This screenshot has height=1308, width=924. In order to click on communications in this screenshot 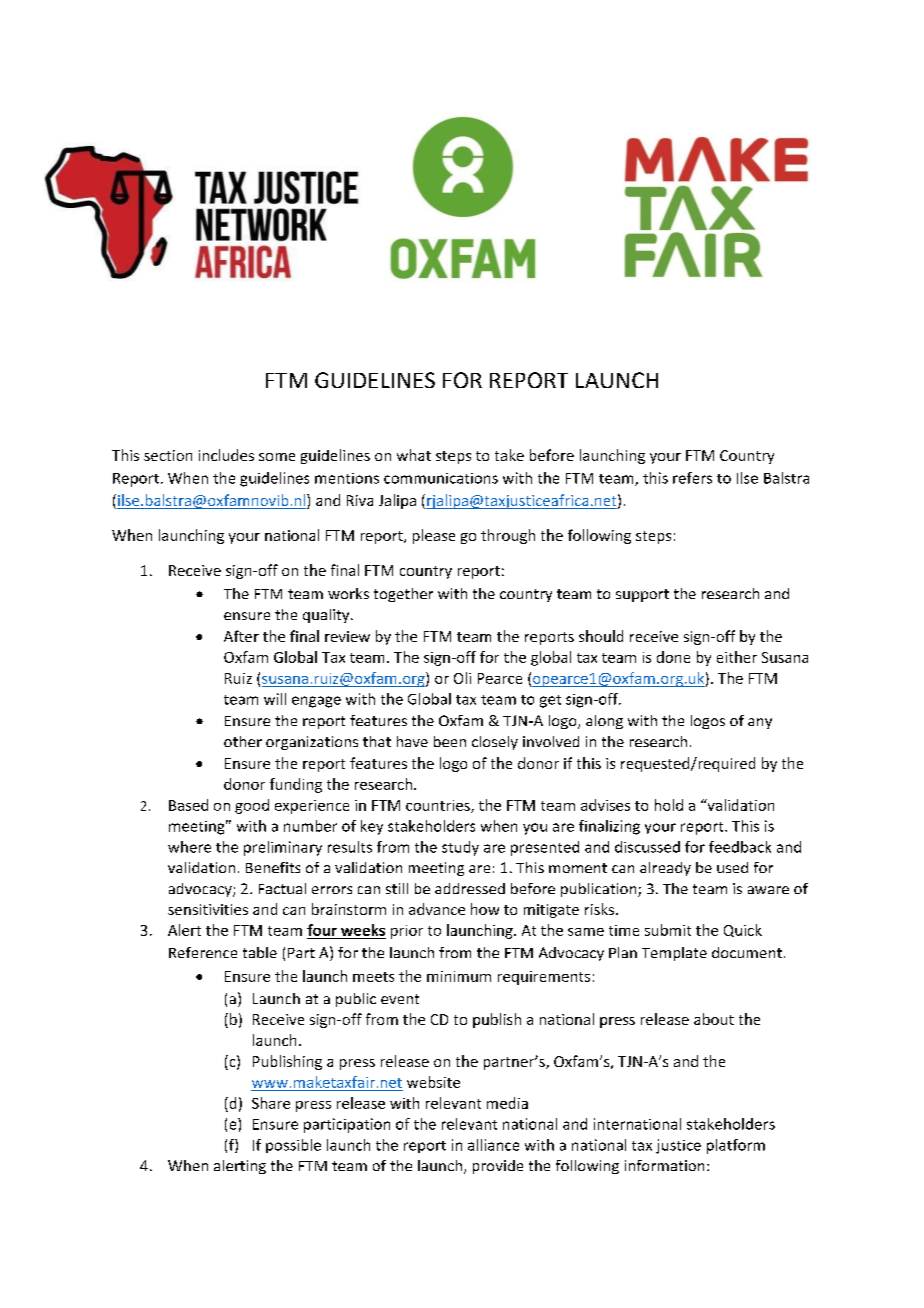, I will do `click(441, 478)`.
